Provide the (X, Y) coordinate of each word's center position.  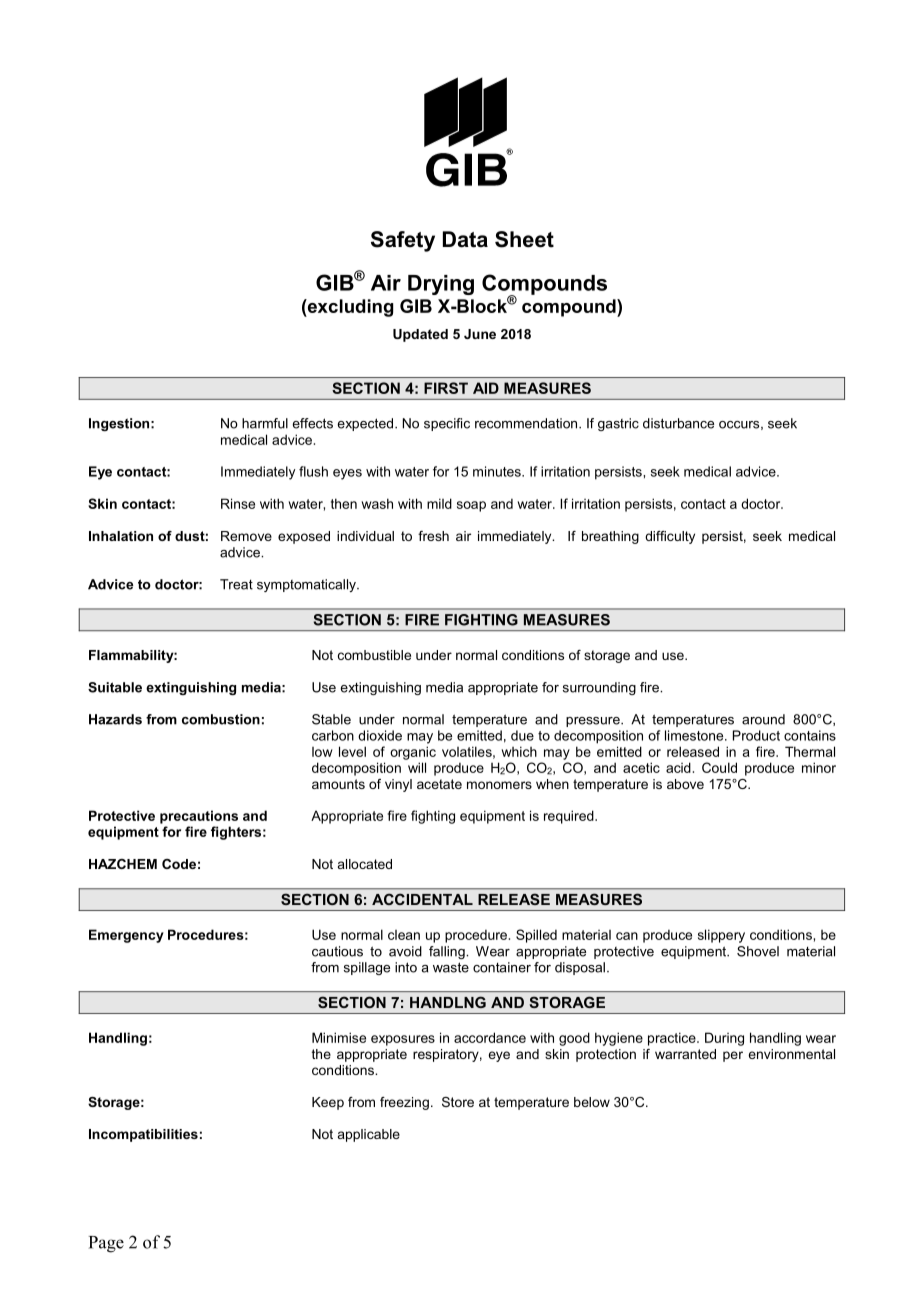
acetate (439, 784)
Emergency (126, 936)
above (685, 784)
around (763, 719)
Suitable (115, 687)
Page (106, 1244)
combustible (374, 655)
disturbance (678, 423)
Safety (403, 241)
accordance (490, 1037)
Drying (441, 285)
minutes (498, 471)
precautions (199, 817)
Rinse (238, 503)
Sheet (524, 239)
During (724, 1039)
